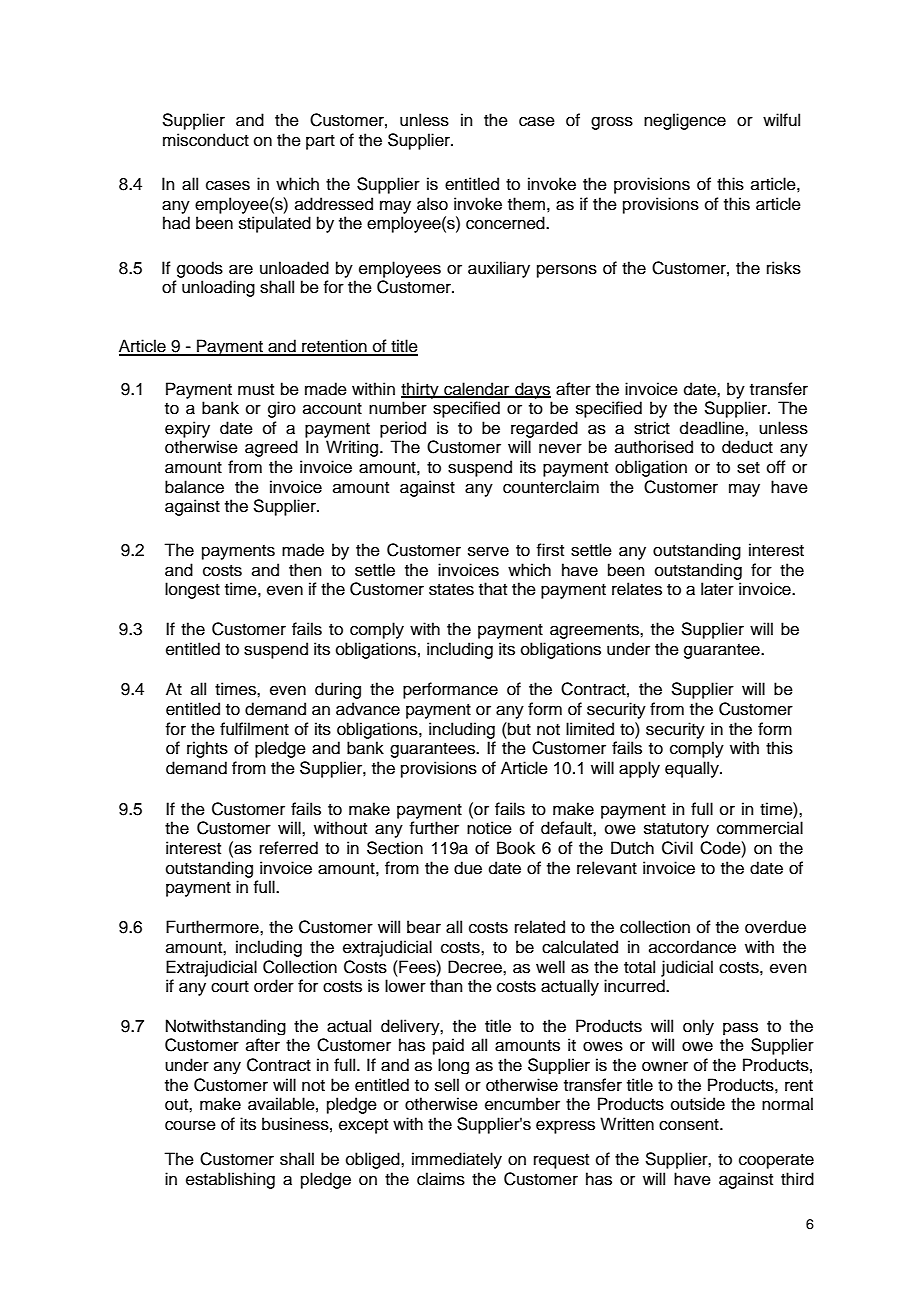  What do you see at coordinates (432, 204) in the screenshot?
I see `also` at bounding box center [432, 204].
